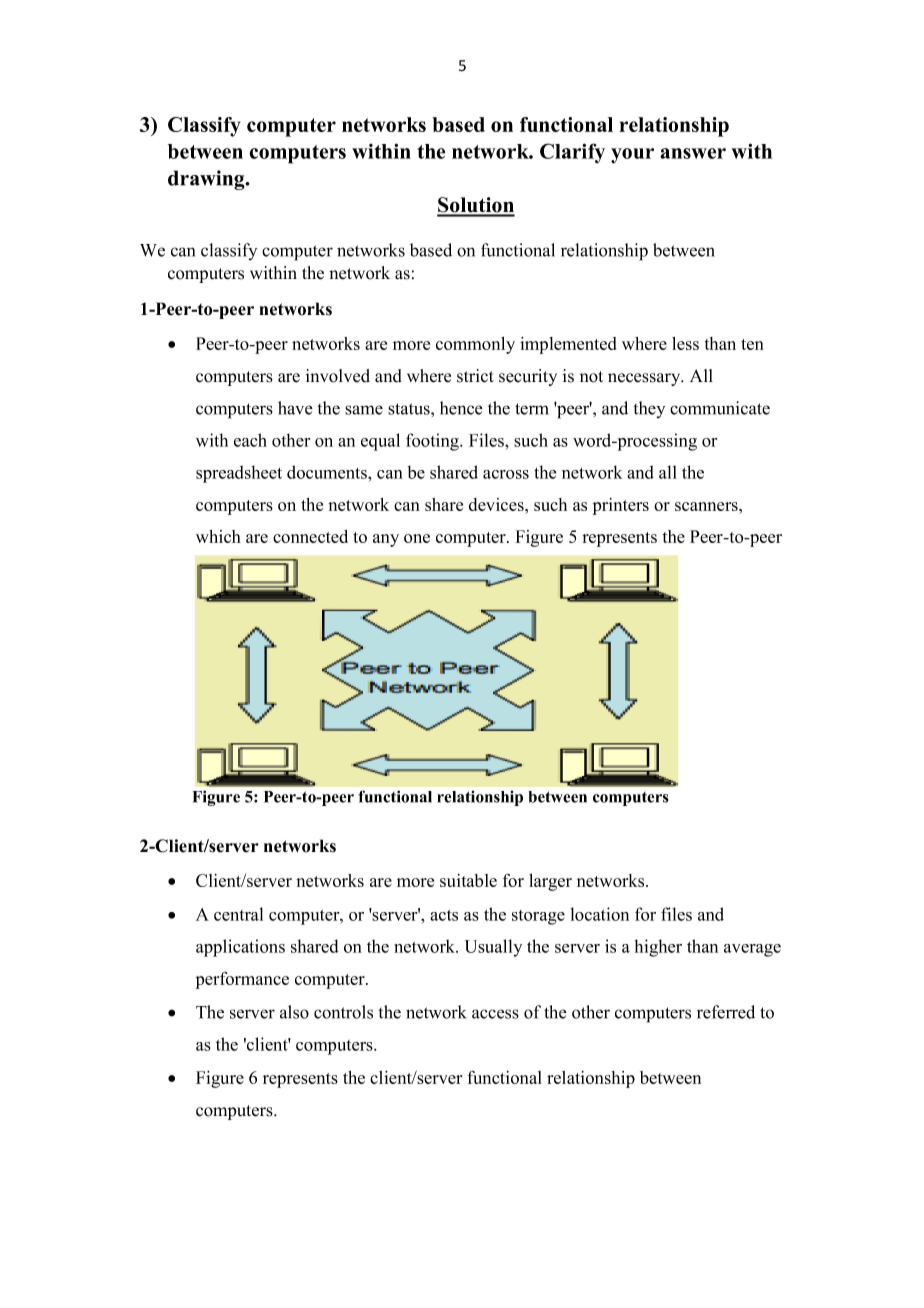 This document has height=1308, width=924. I want to click on involved, so click(338, 376).
